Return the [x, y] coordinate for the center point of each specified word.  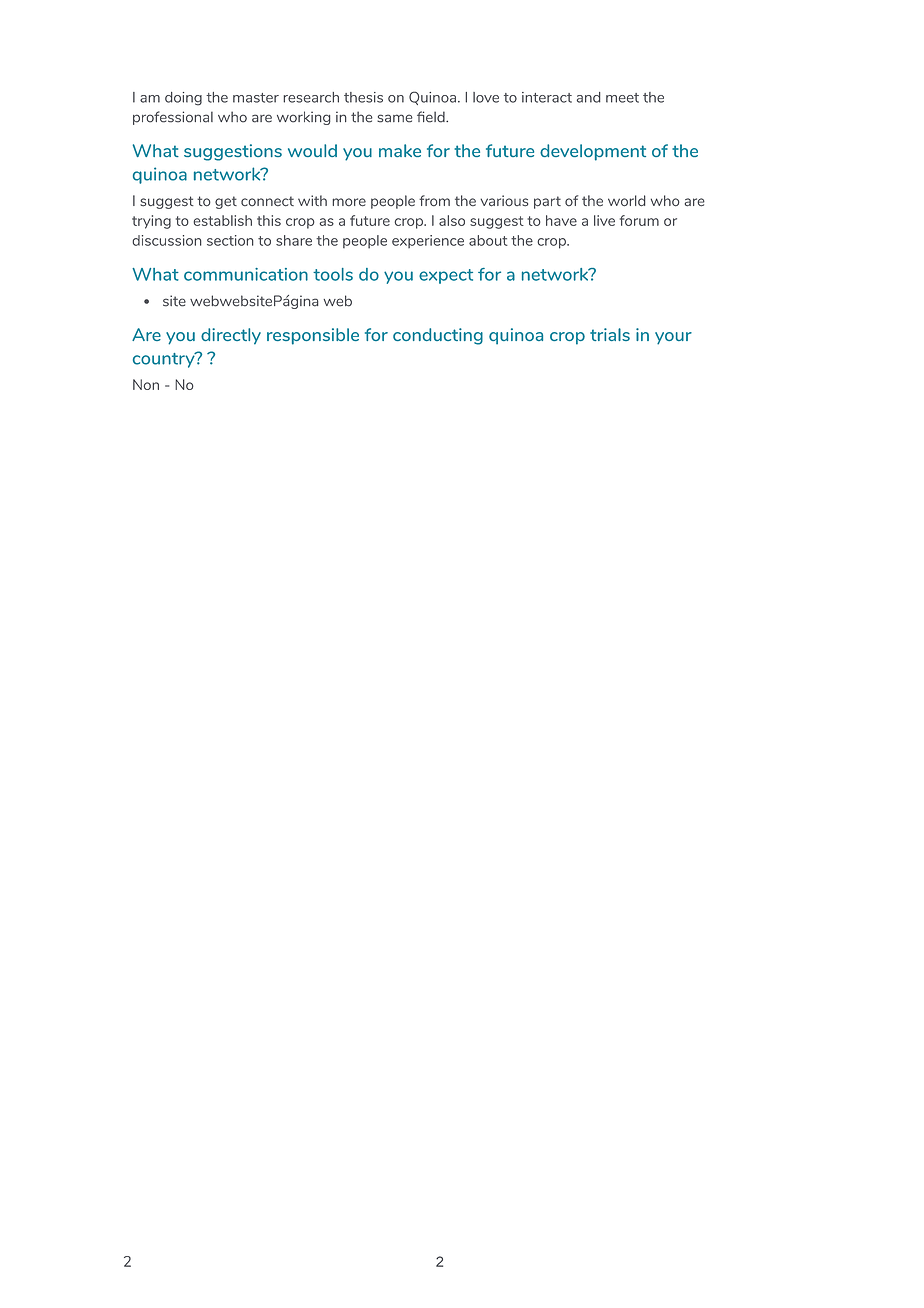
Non [146, 384]
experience [428, 241]
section [230, 240]
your [673, 338]
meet [622, 98]
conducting [438, 336]
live [604, 220]
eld [435, 117]
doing [183, 99]
